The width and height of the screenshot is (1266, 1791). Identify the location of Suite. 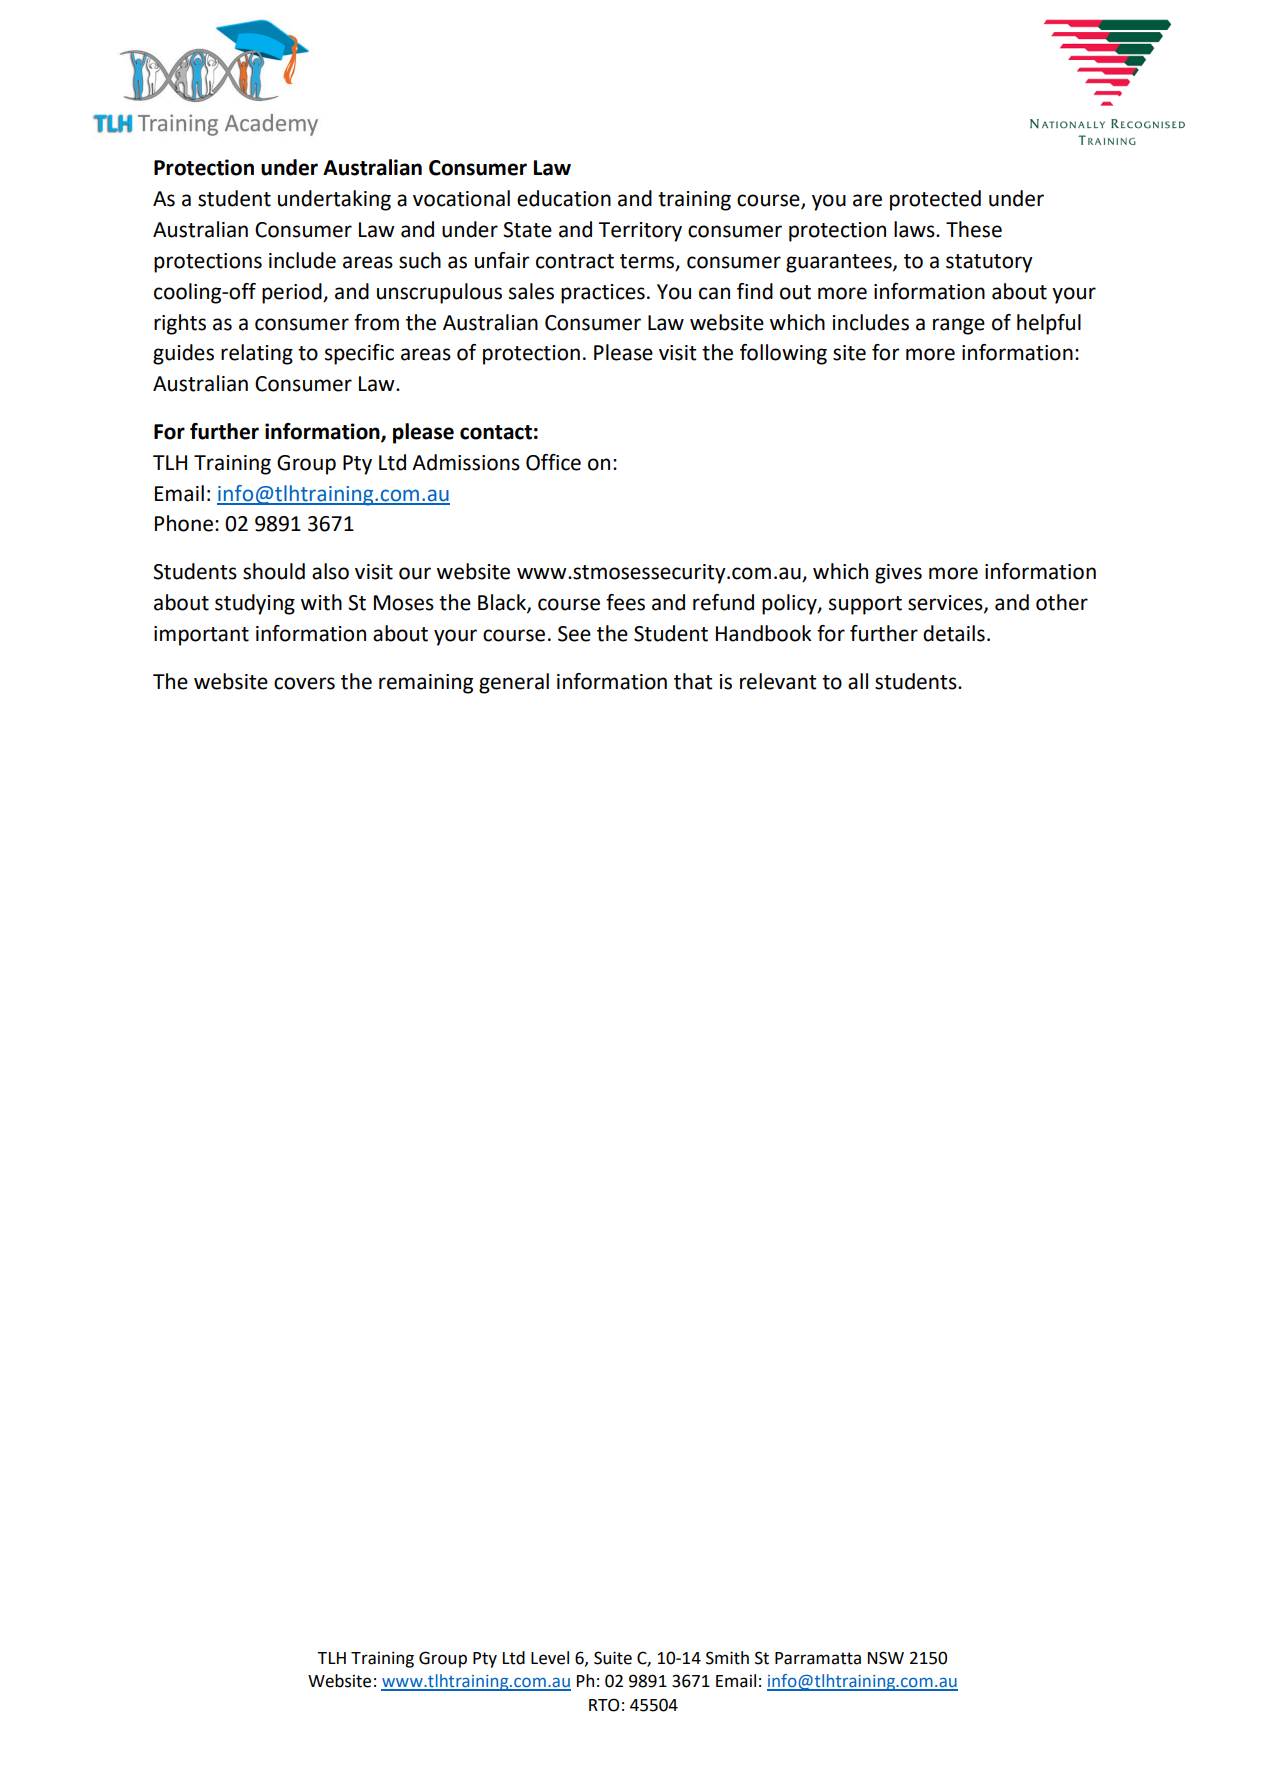
(613, 1658).
